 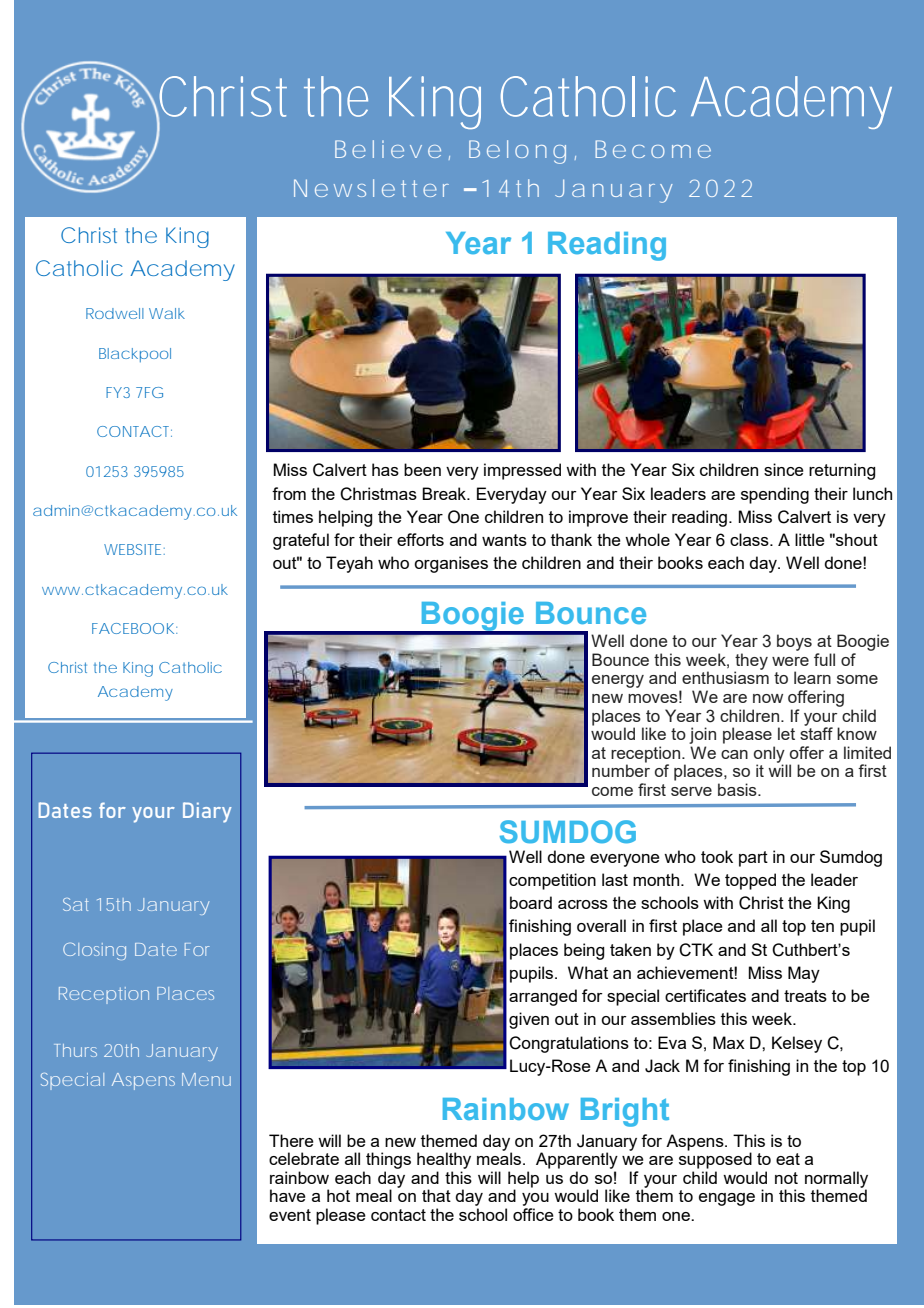 I want to click on Blackpool, so click(x=135, y=355).
